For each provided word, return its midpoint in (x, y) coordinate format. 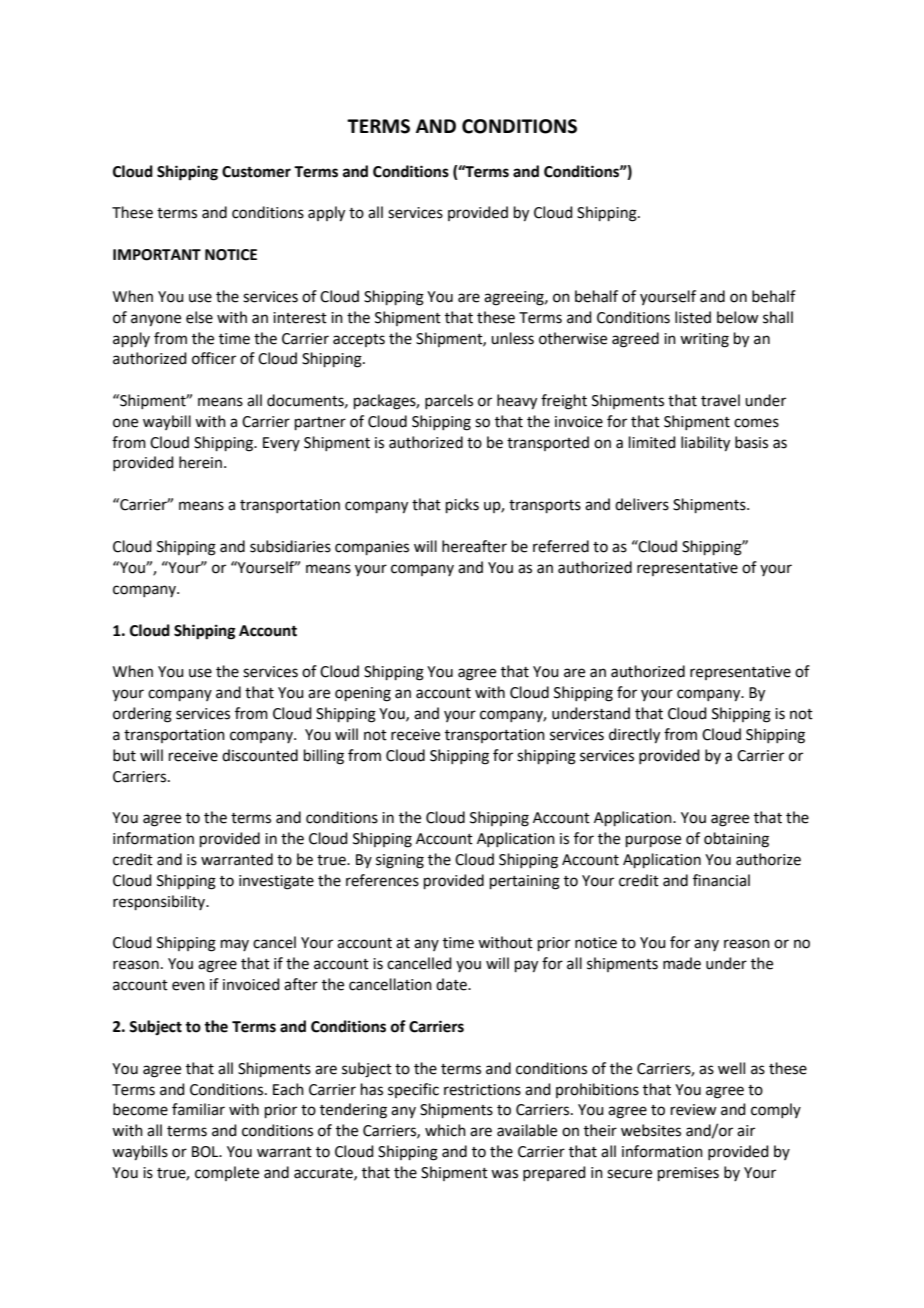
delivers (642, 504)
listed (693, 317)
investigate (276, 882)
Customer (256, 172)
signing (400, 861)
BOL (206, 1152)
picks (462, 505)
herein (200, 462)
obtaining (736, 840)
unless (512, 338)
